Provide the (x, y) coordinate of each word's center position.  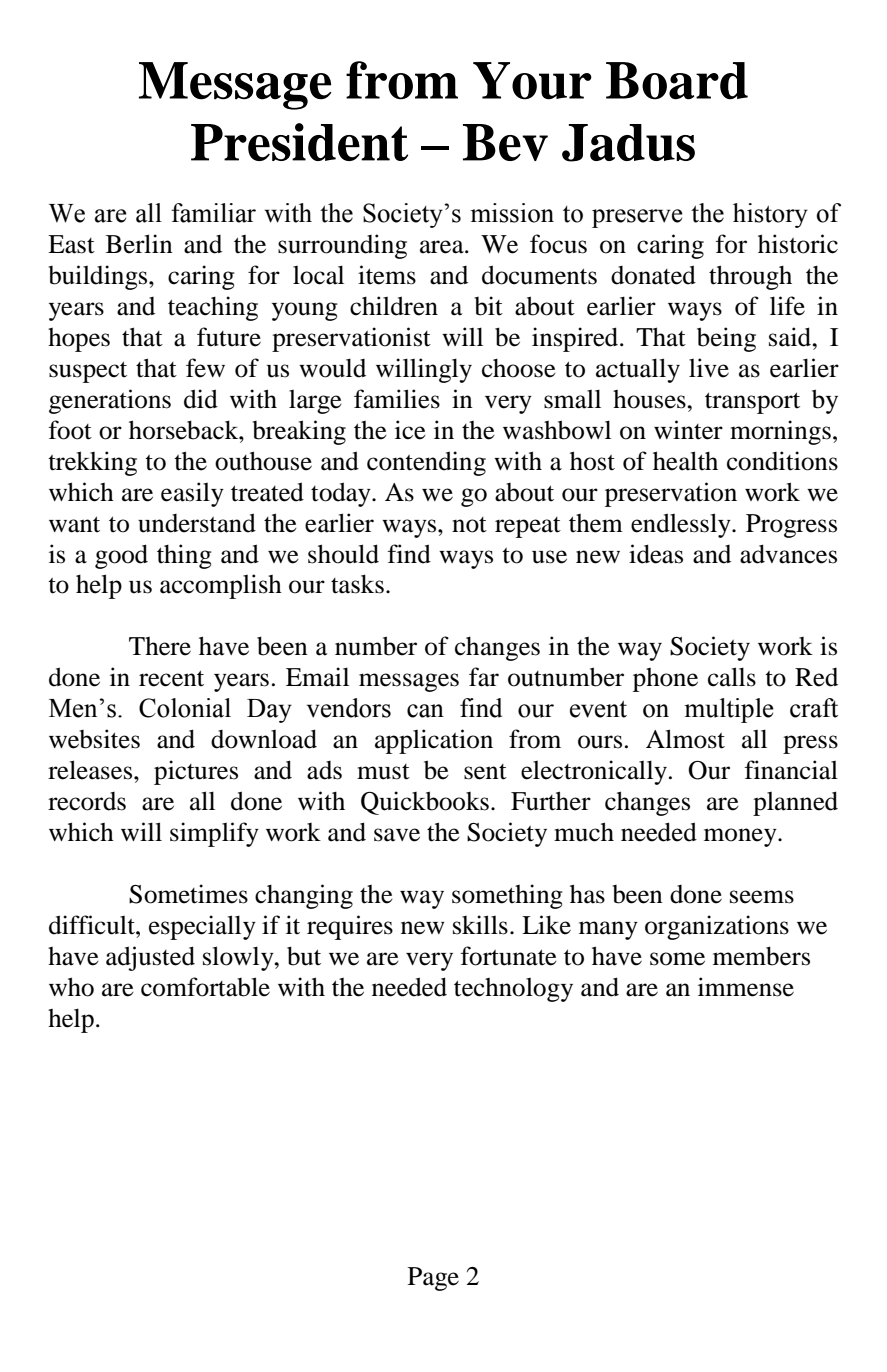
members (761, 956)
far (484, 677)
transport (752, 403)
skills (480, 925)
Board (677, 81)
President (299, 142)
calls (732, 677)
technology (513, 990)
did (201, 399)
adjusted (150, 958)
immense (746, 987)
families (397, 399)
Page (433, 1279)
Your (532, 81)
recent (171, 678)
